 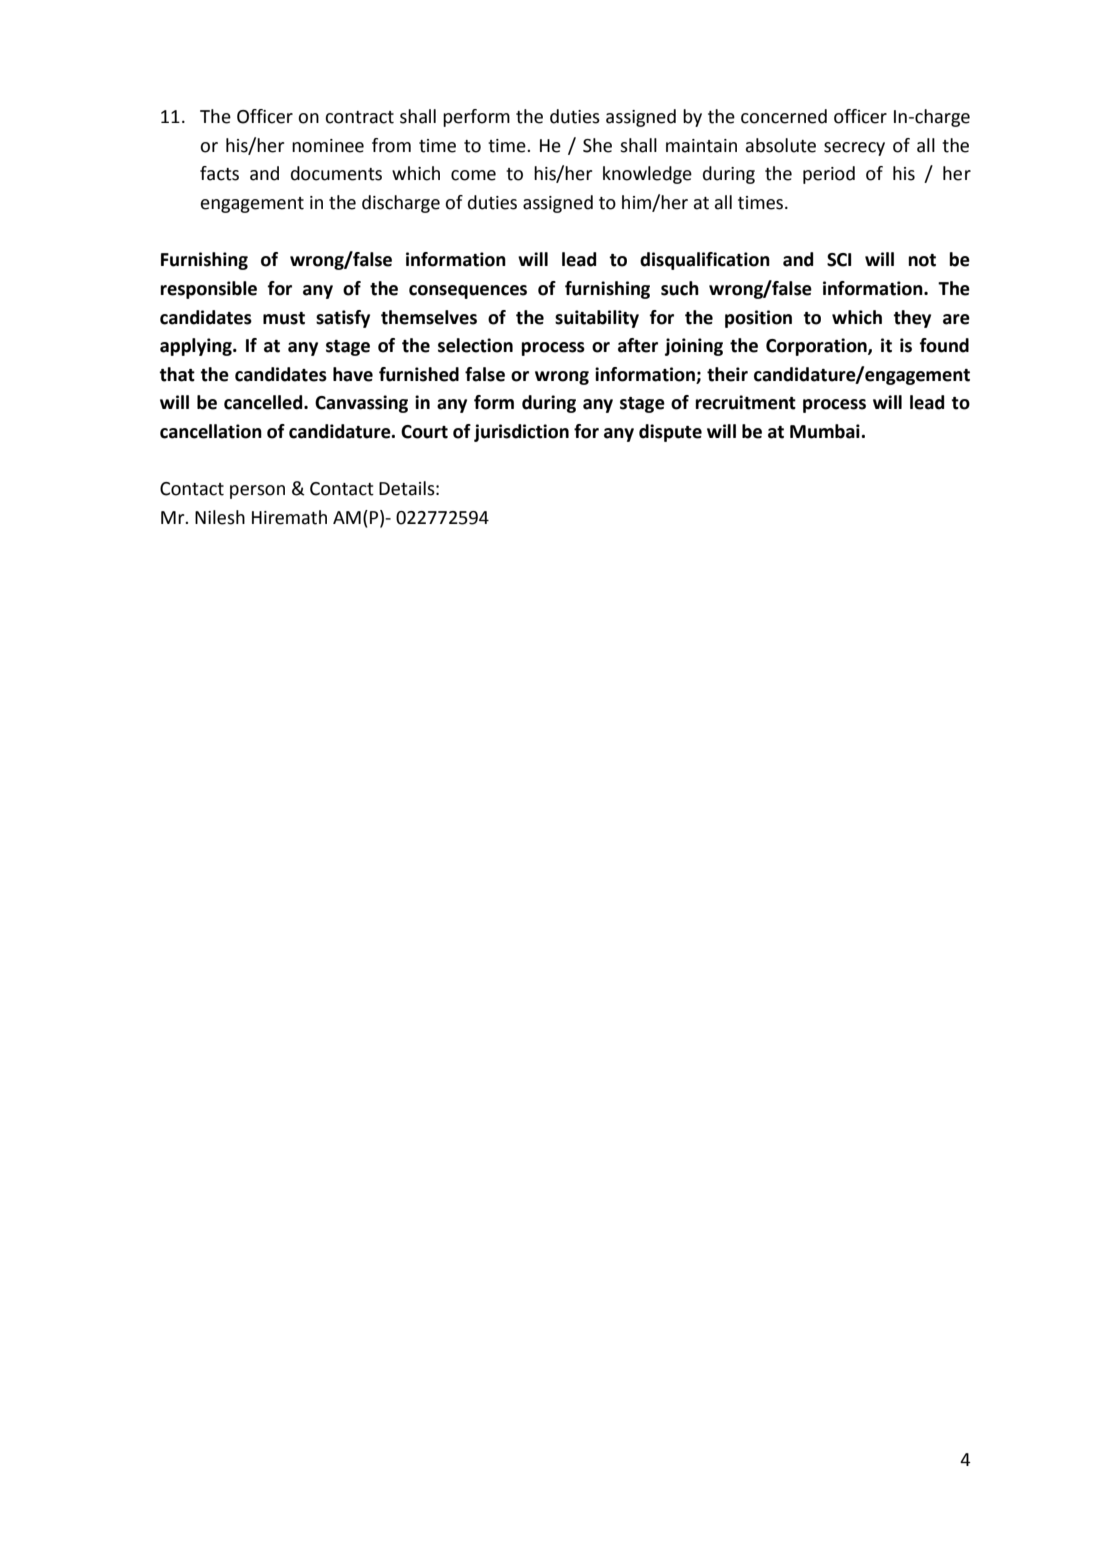 What do you see at coordinates (353, 374) in the document?
I see `have` at bounding box center [353, 374].
